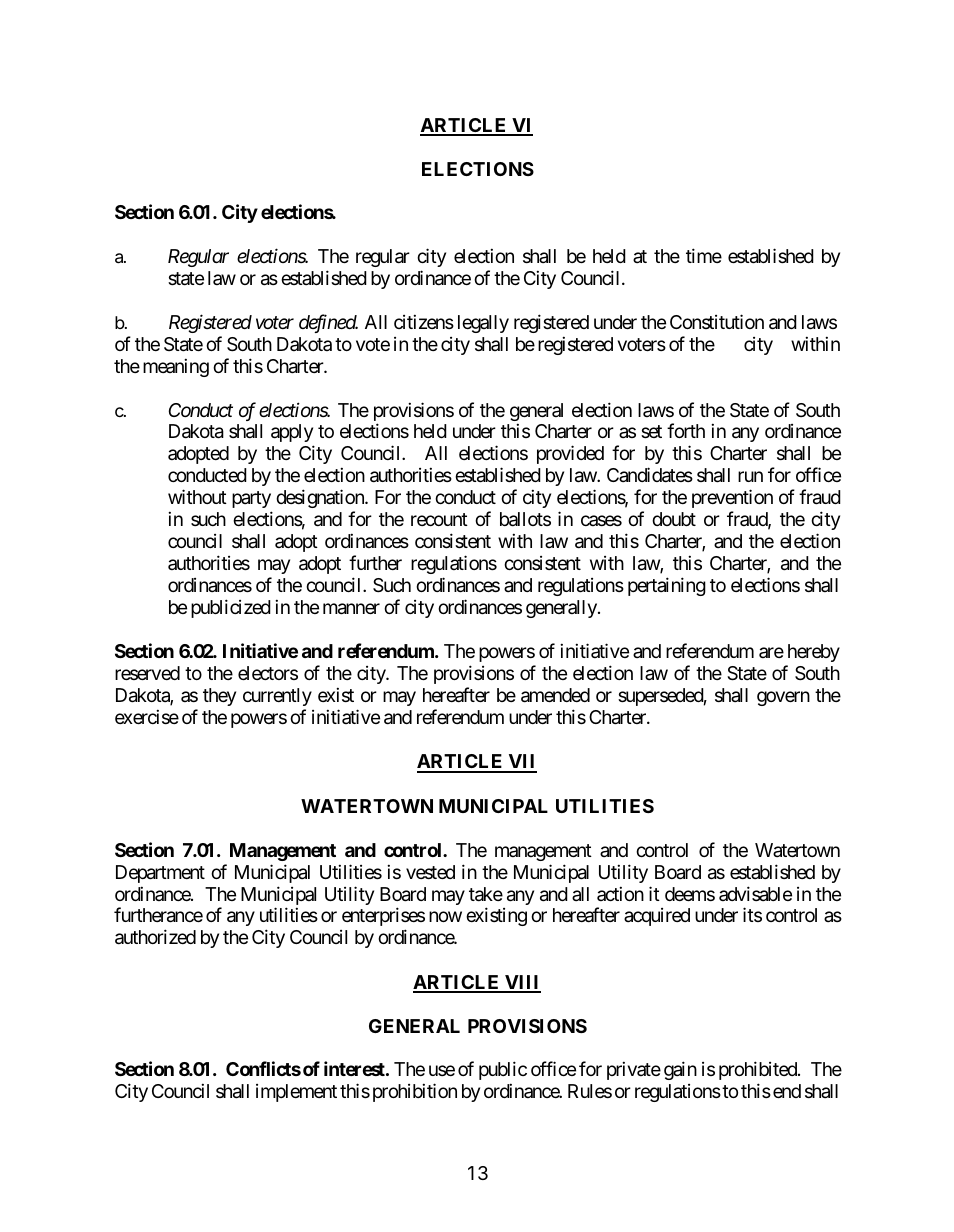 This page has width=954, height=1232. What do you see at coordinates (704, 255) in the page?
I see `time` at bounding box center [704, 255].
